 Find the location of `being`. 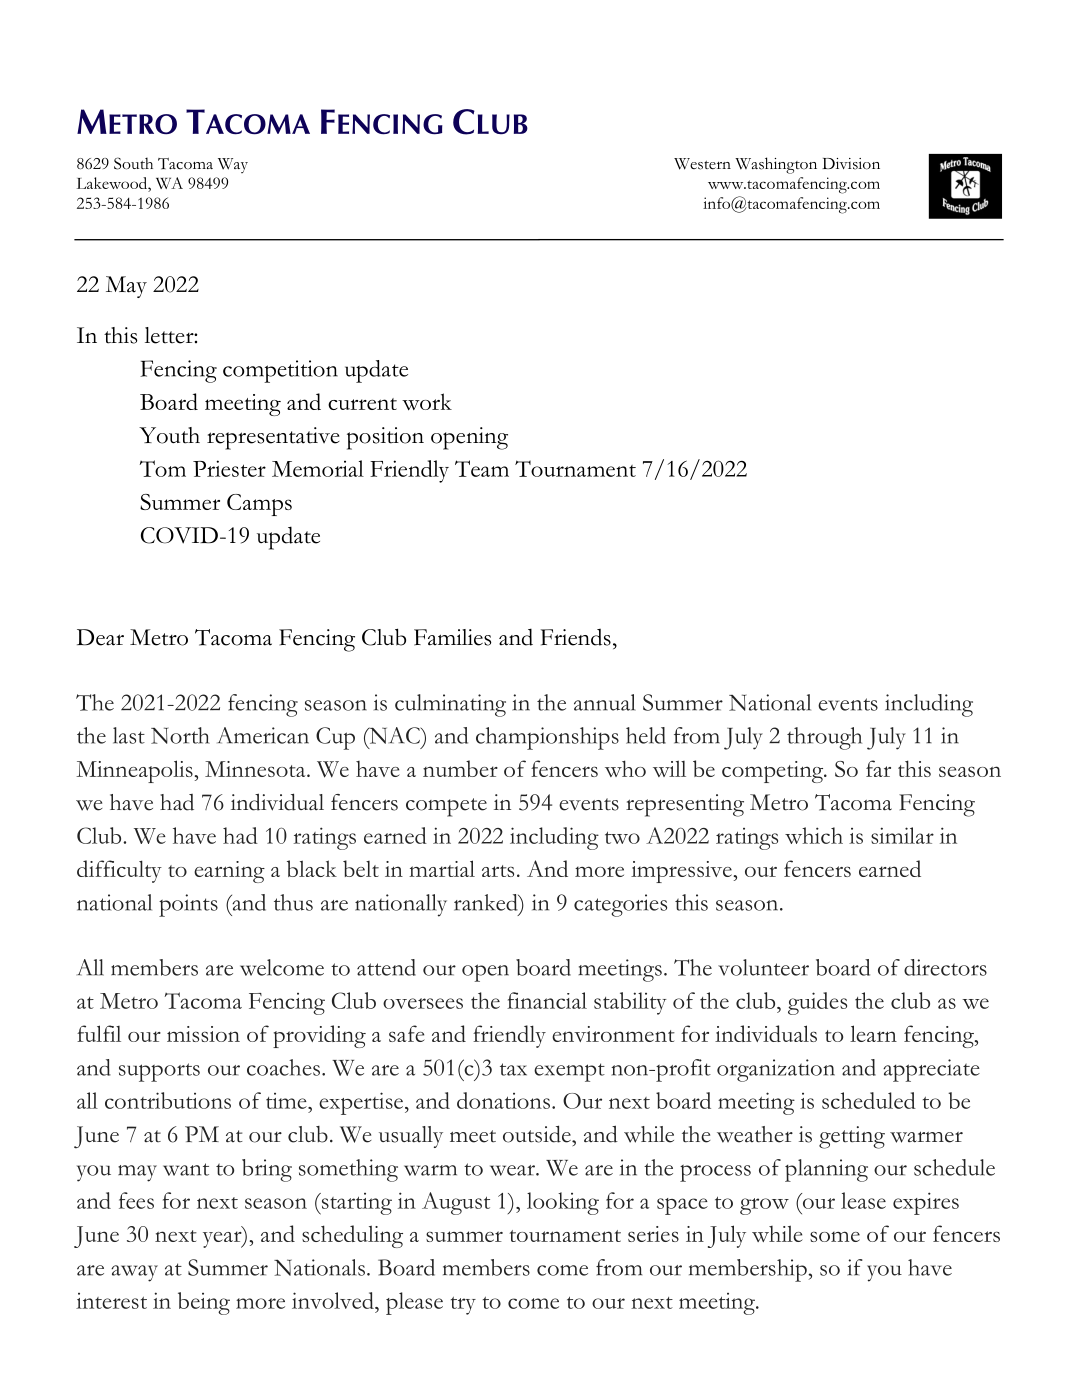

being is located at coordinates (204, 1303).
